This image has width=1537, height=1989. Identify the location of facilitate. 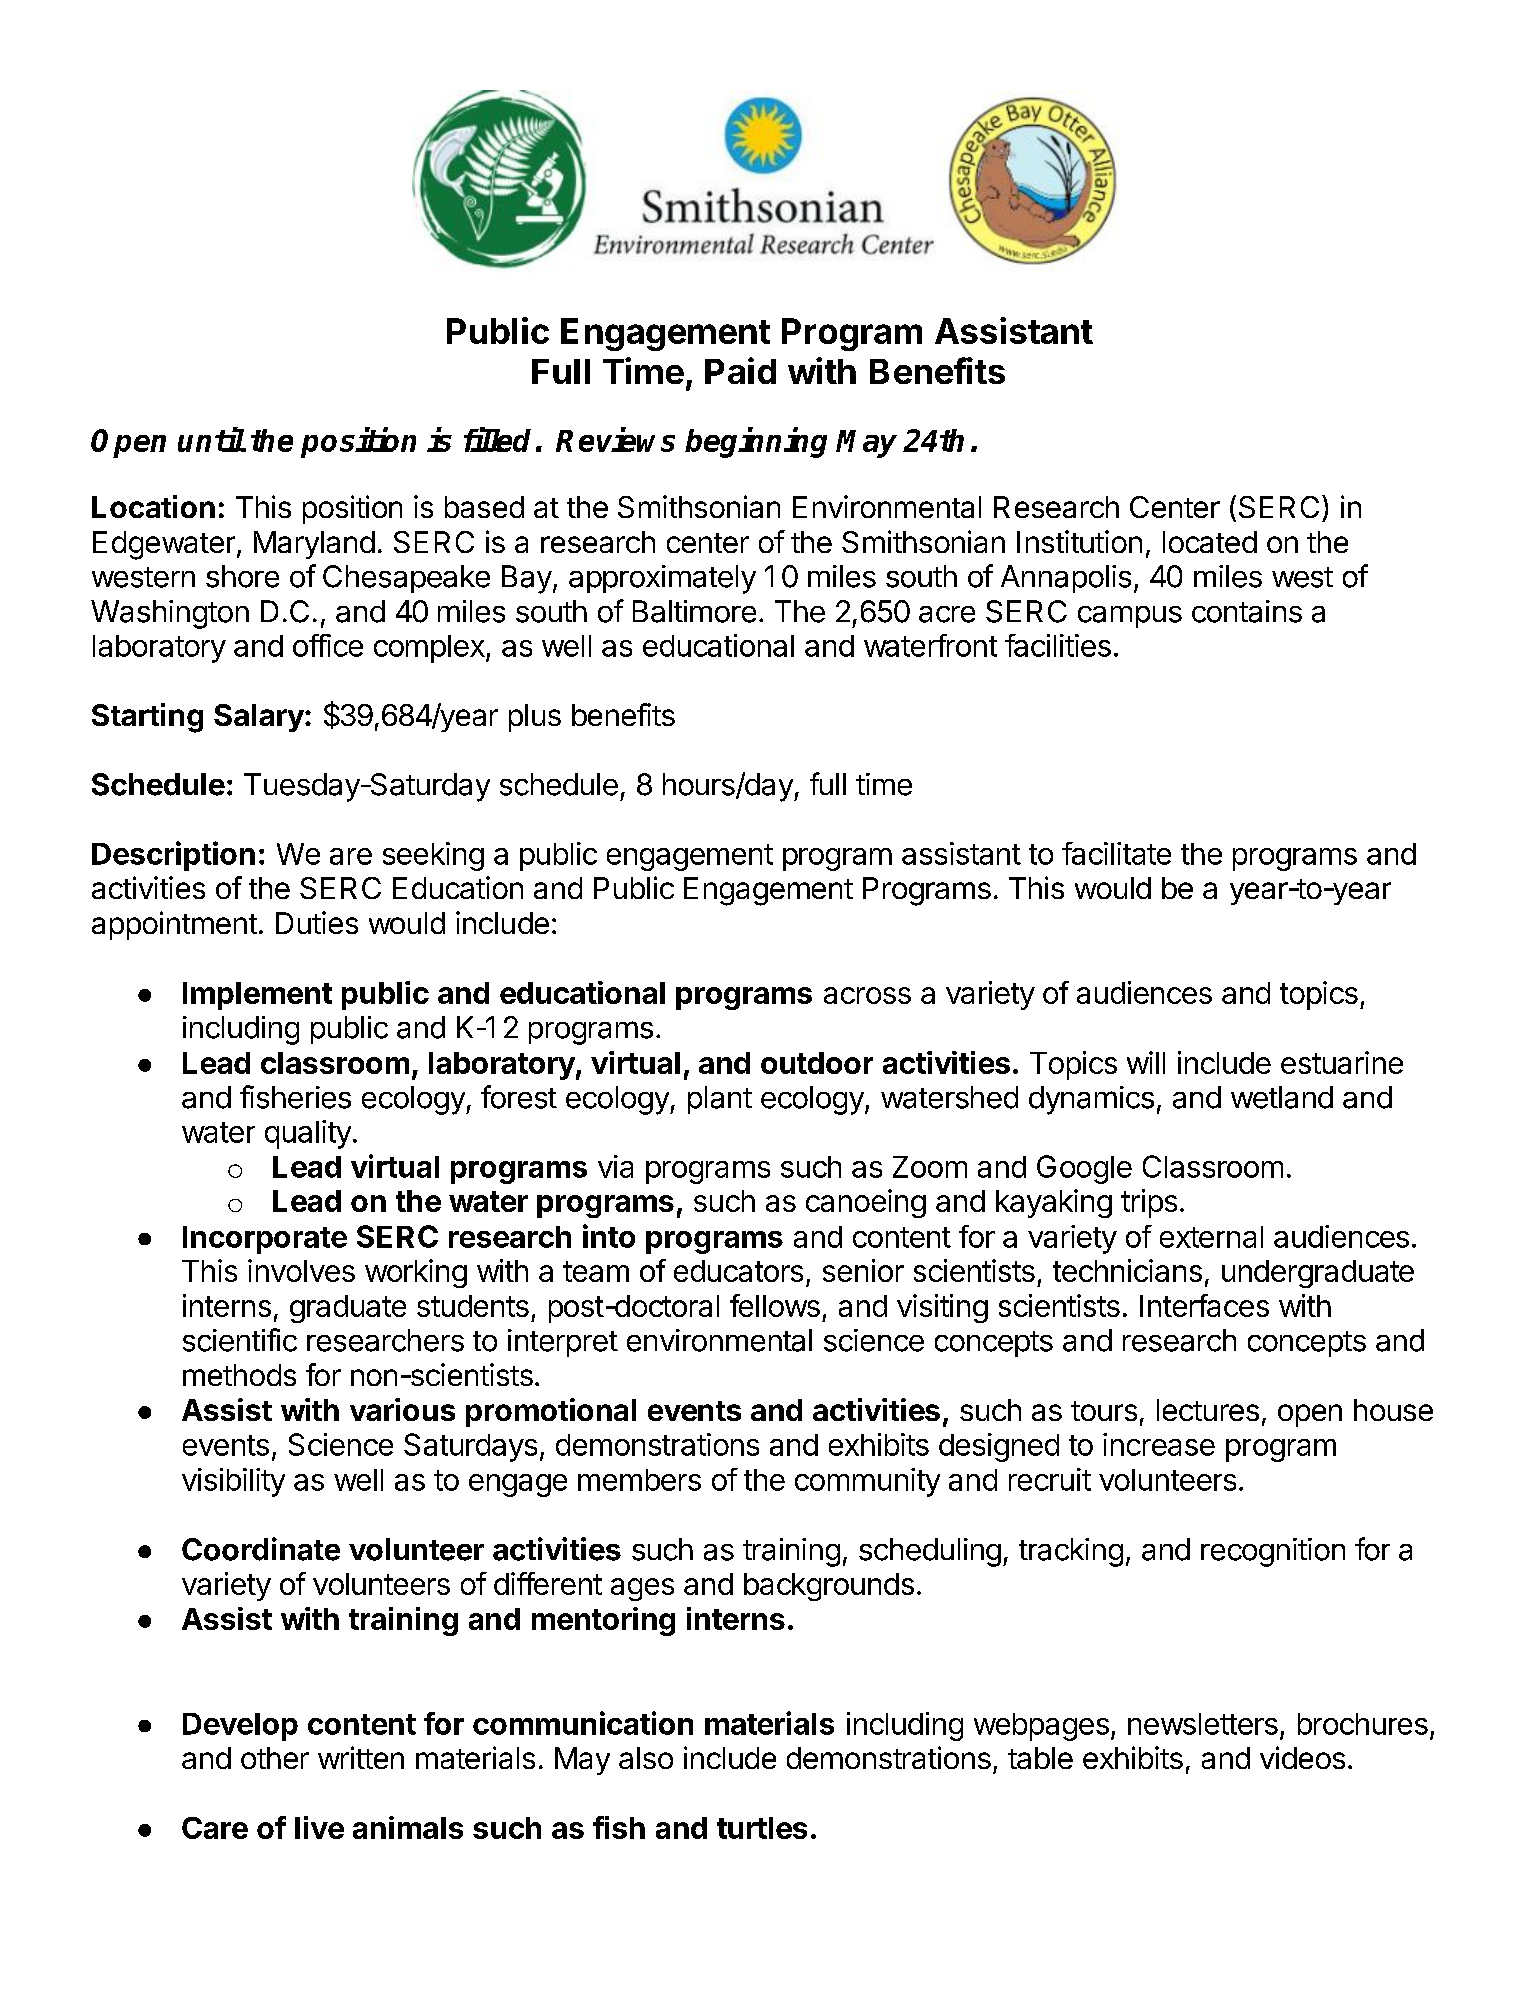
(1116, 853).
